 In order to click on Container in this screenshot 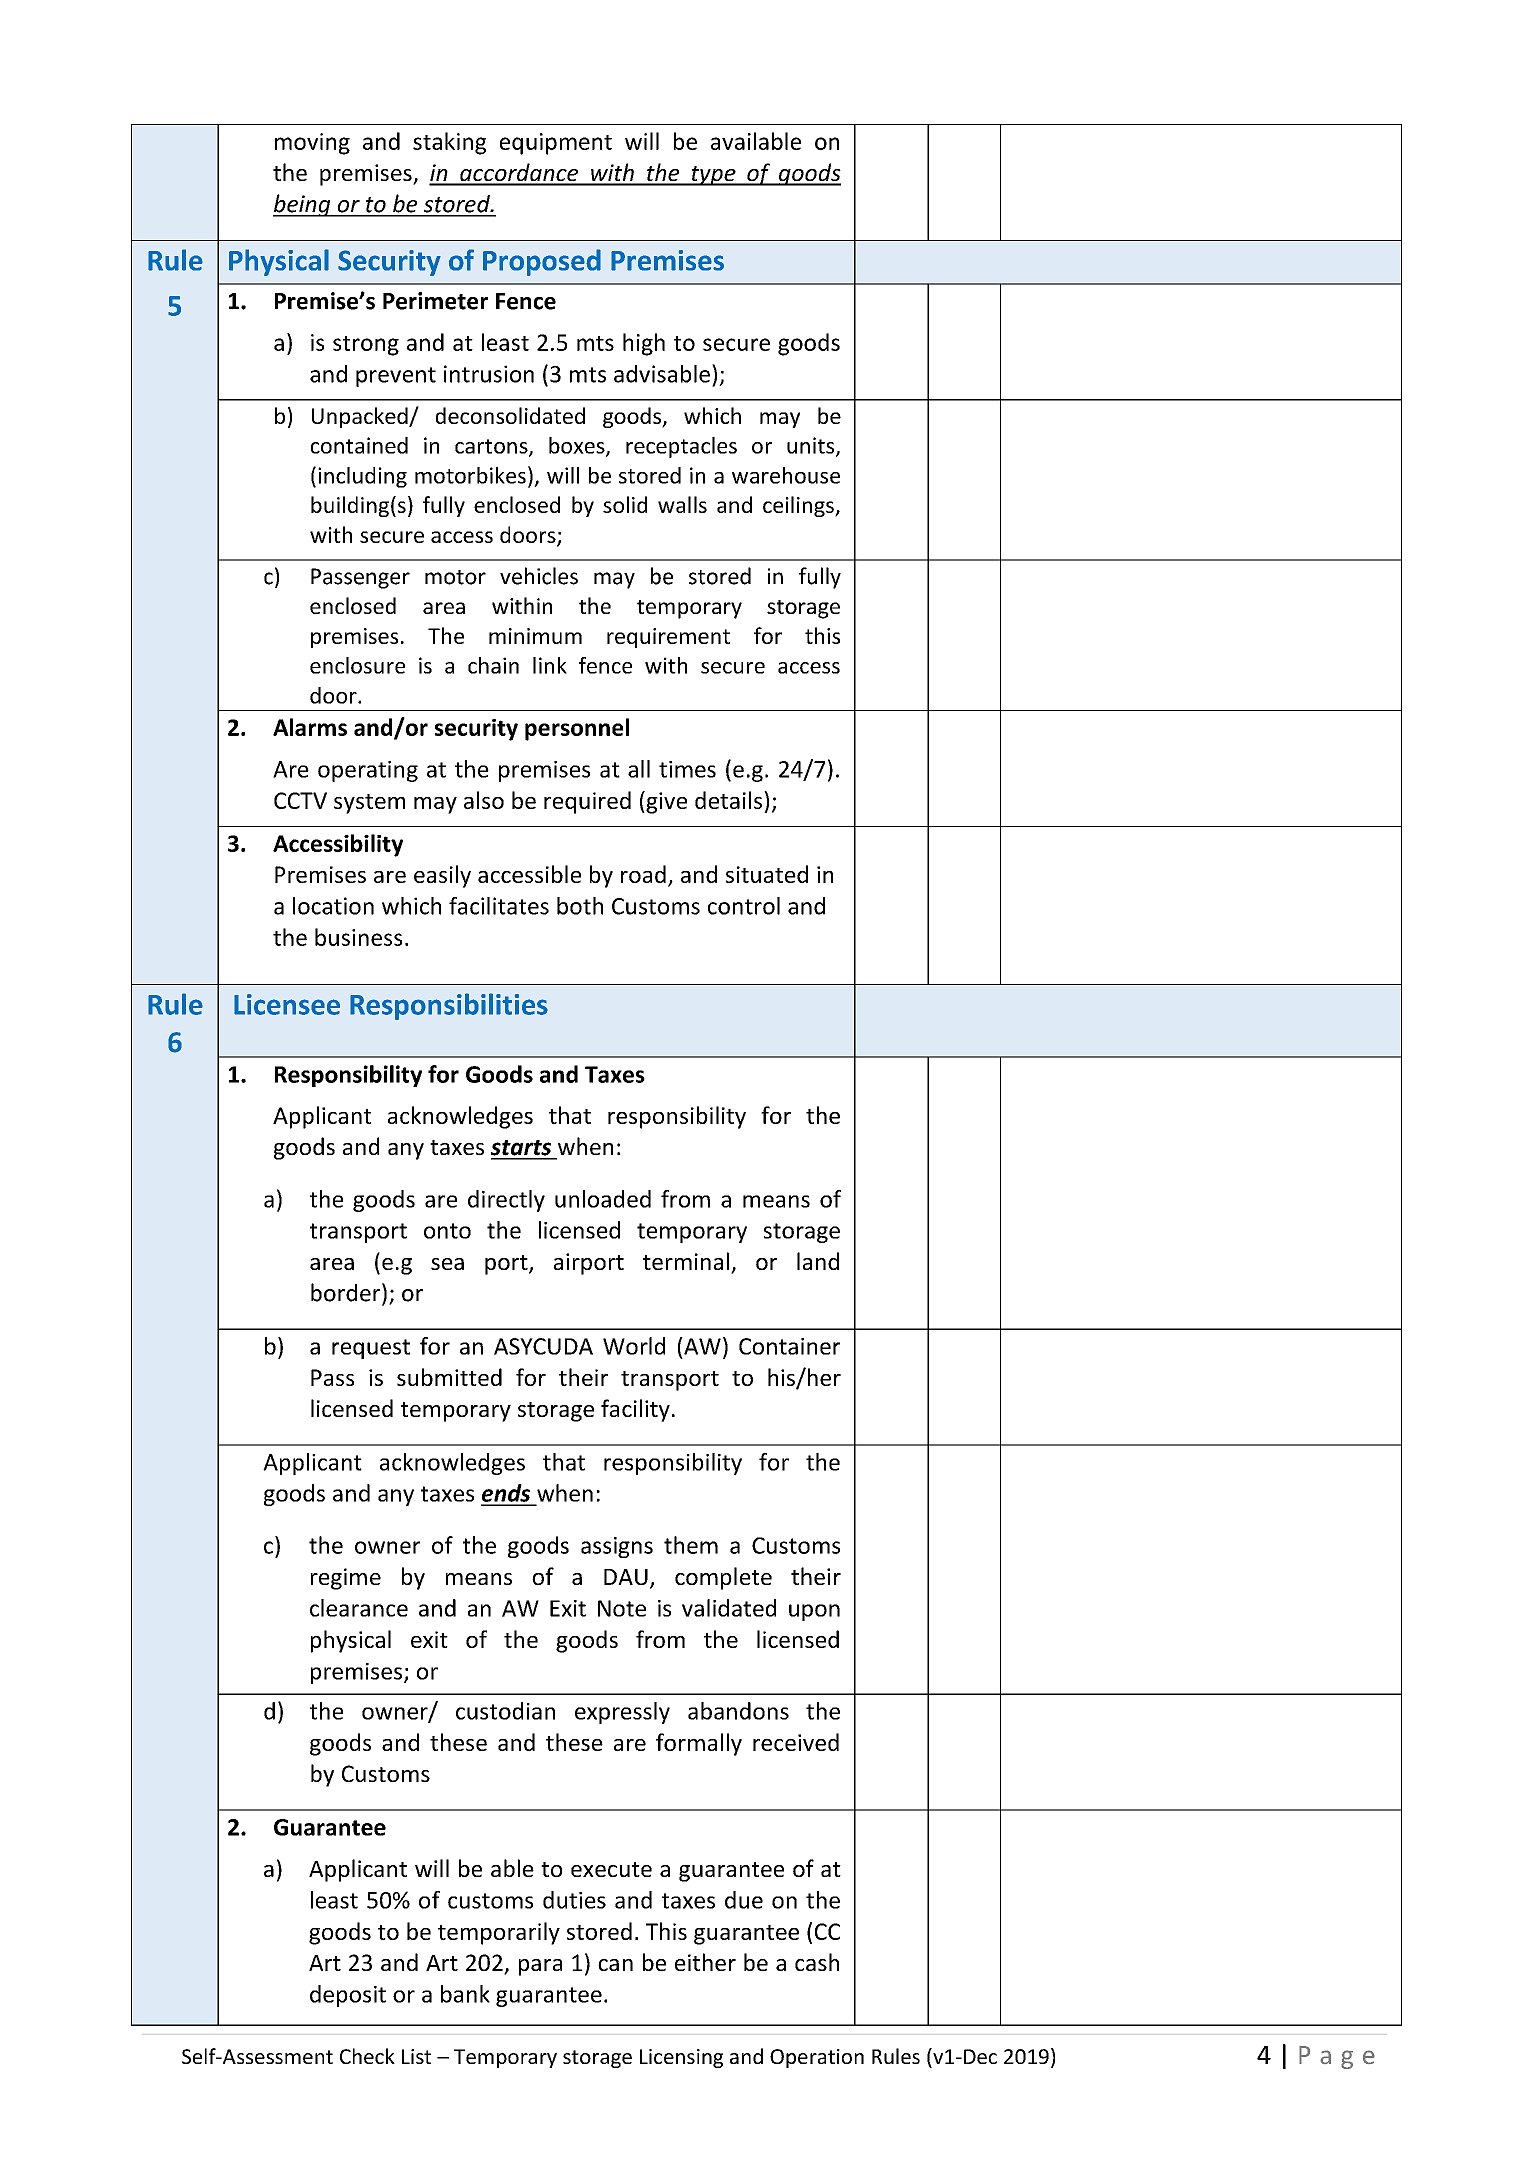, I will do `click(789, 1346)`.
